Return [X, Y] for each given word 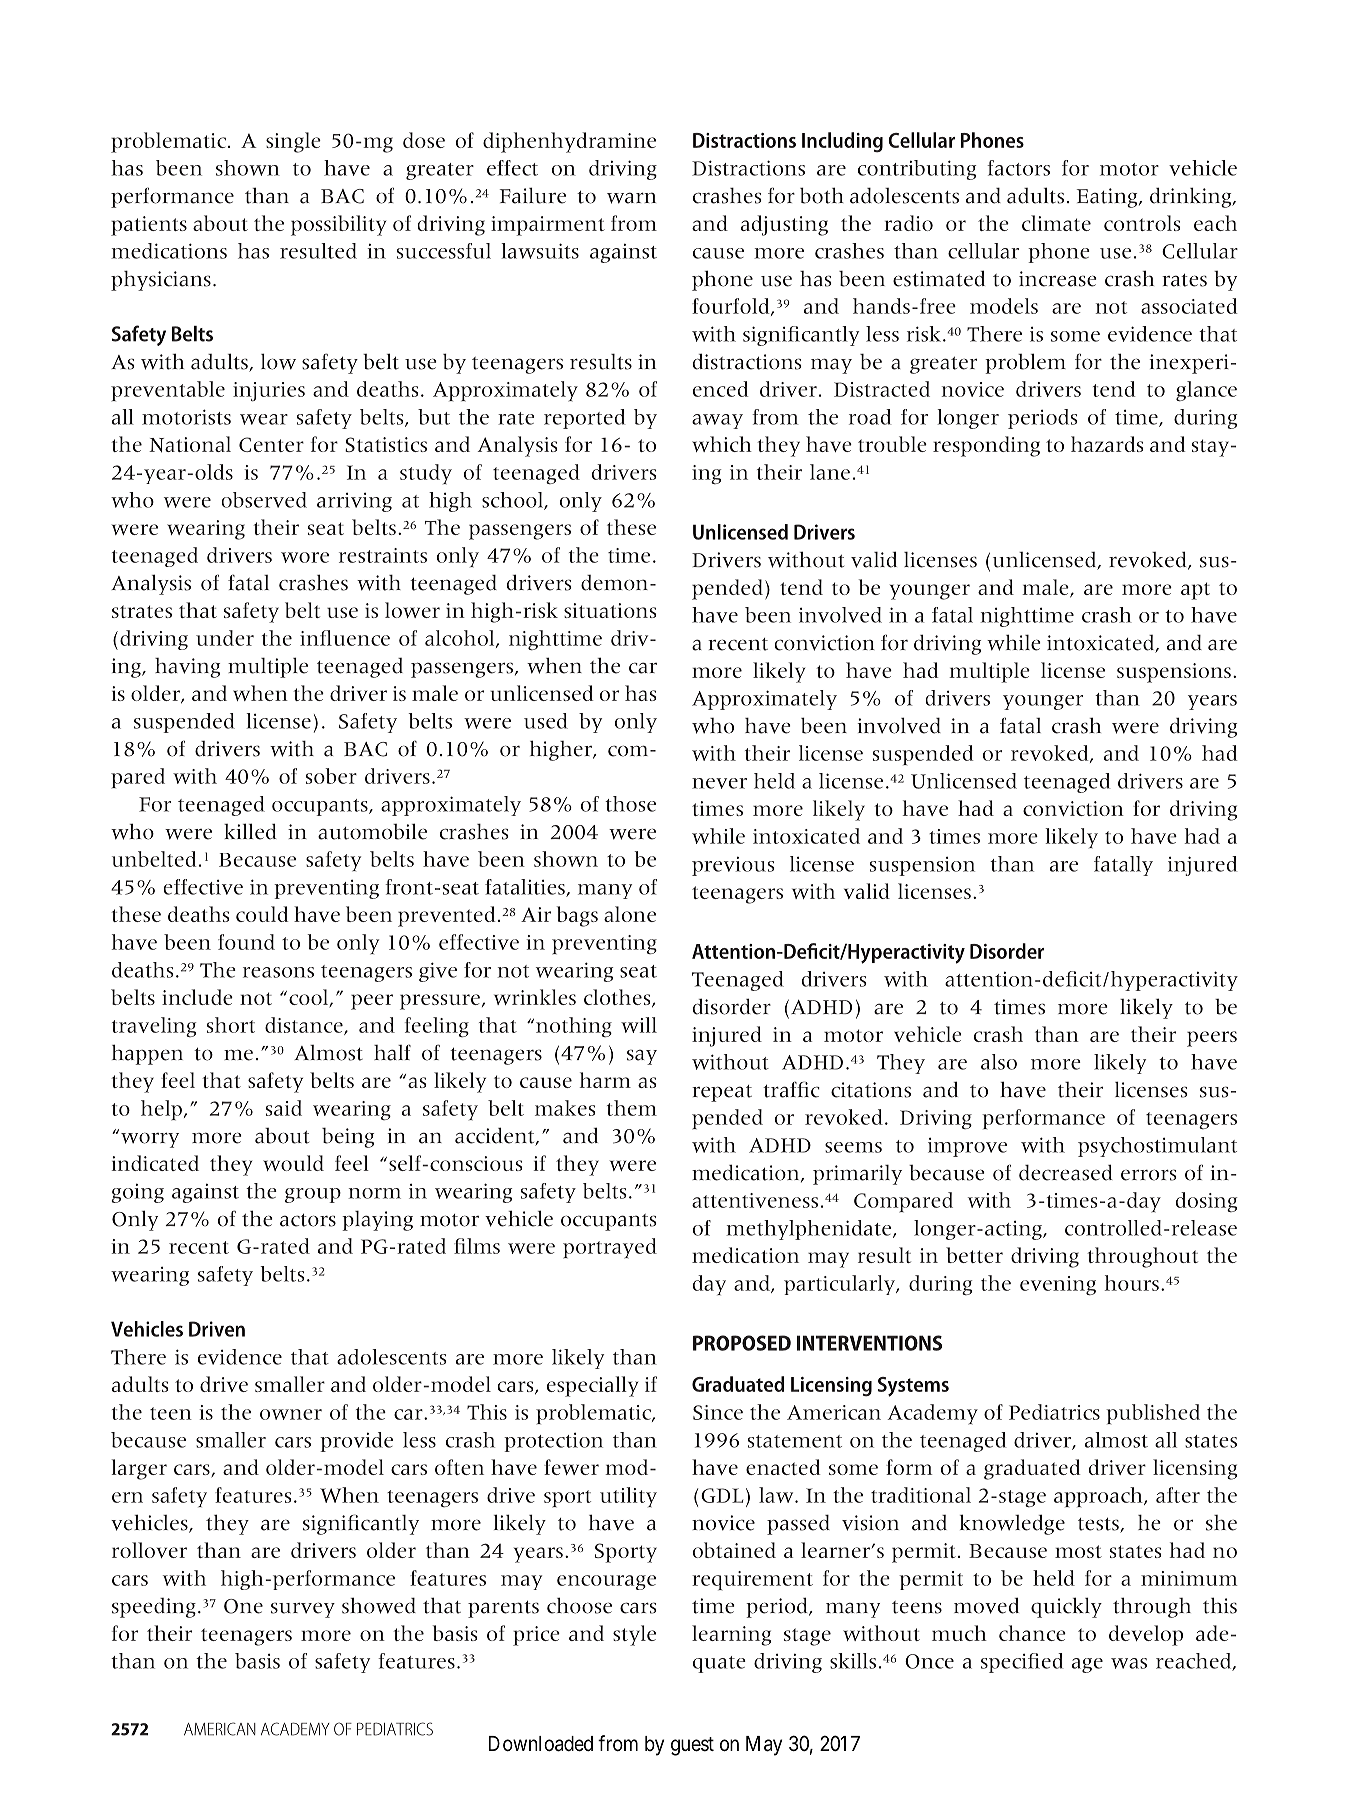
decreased [1065, 1172]
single [293, 142]
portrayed [610, 1248]
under [225, 638]
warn [631, 198]
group [313, 1195]
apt [1195, 591]
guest [692, 1746]
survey [303, 1610]
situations [610, 610]
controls [1142, 223]
